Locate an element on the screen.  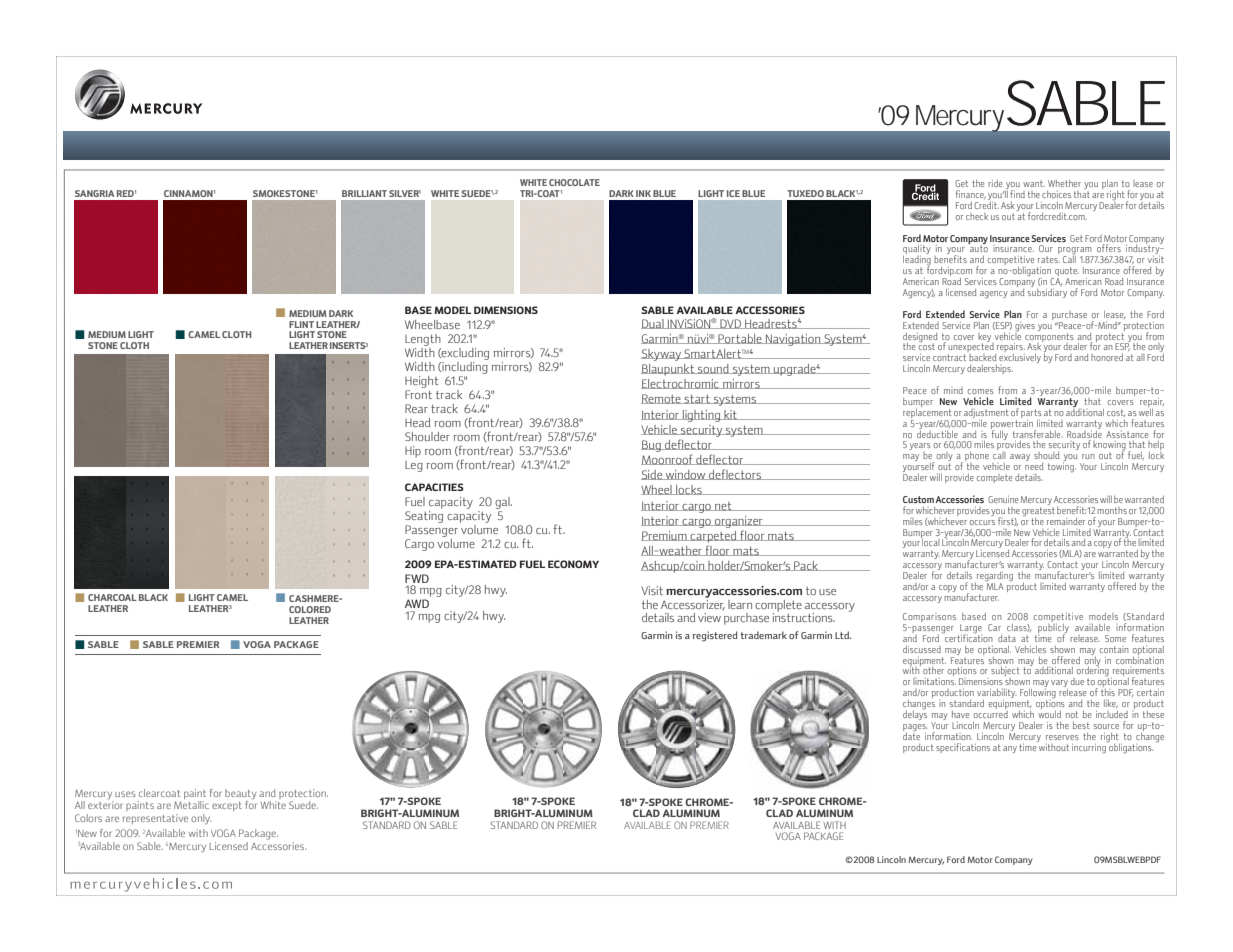
Height is located at coordinates (421, 382).
